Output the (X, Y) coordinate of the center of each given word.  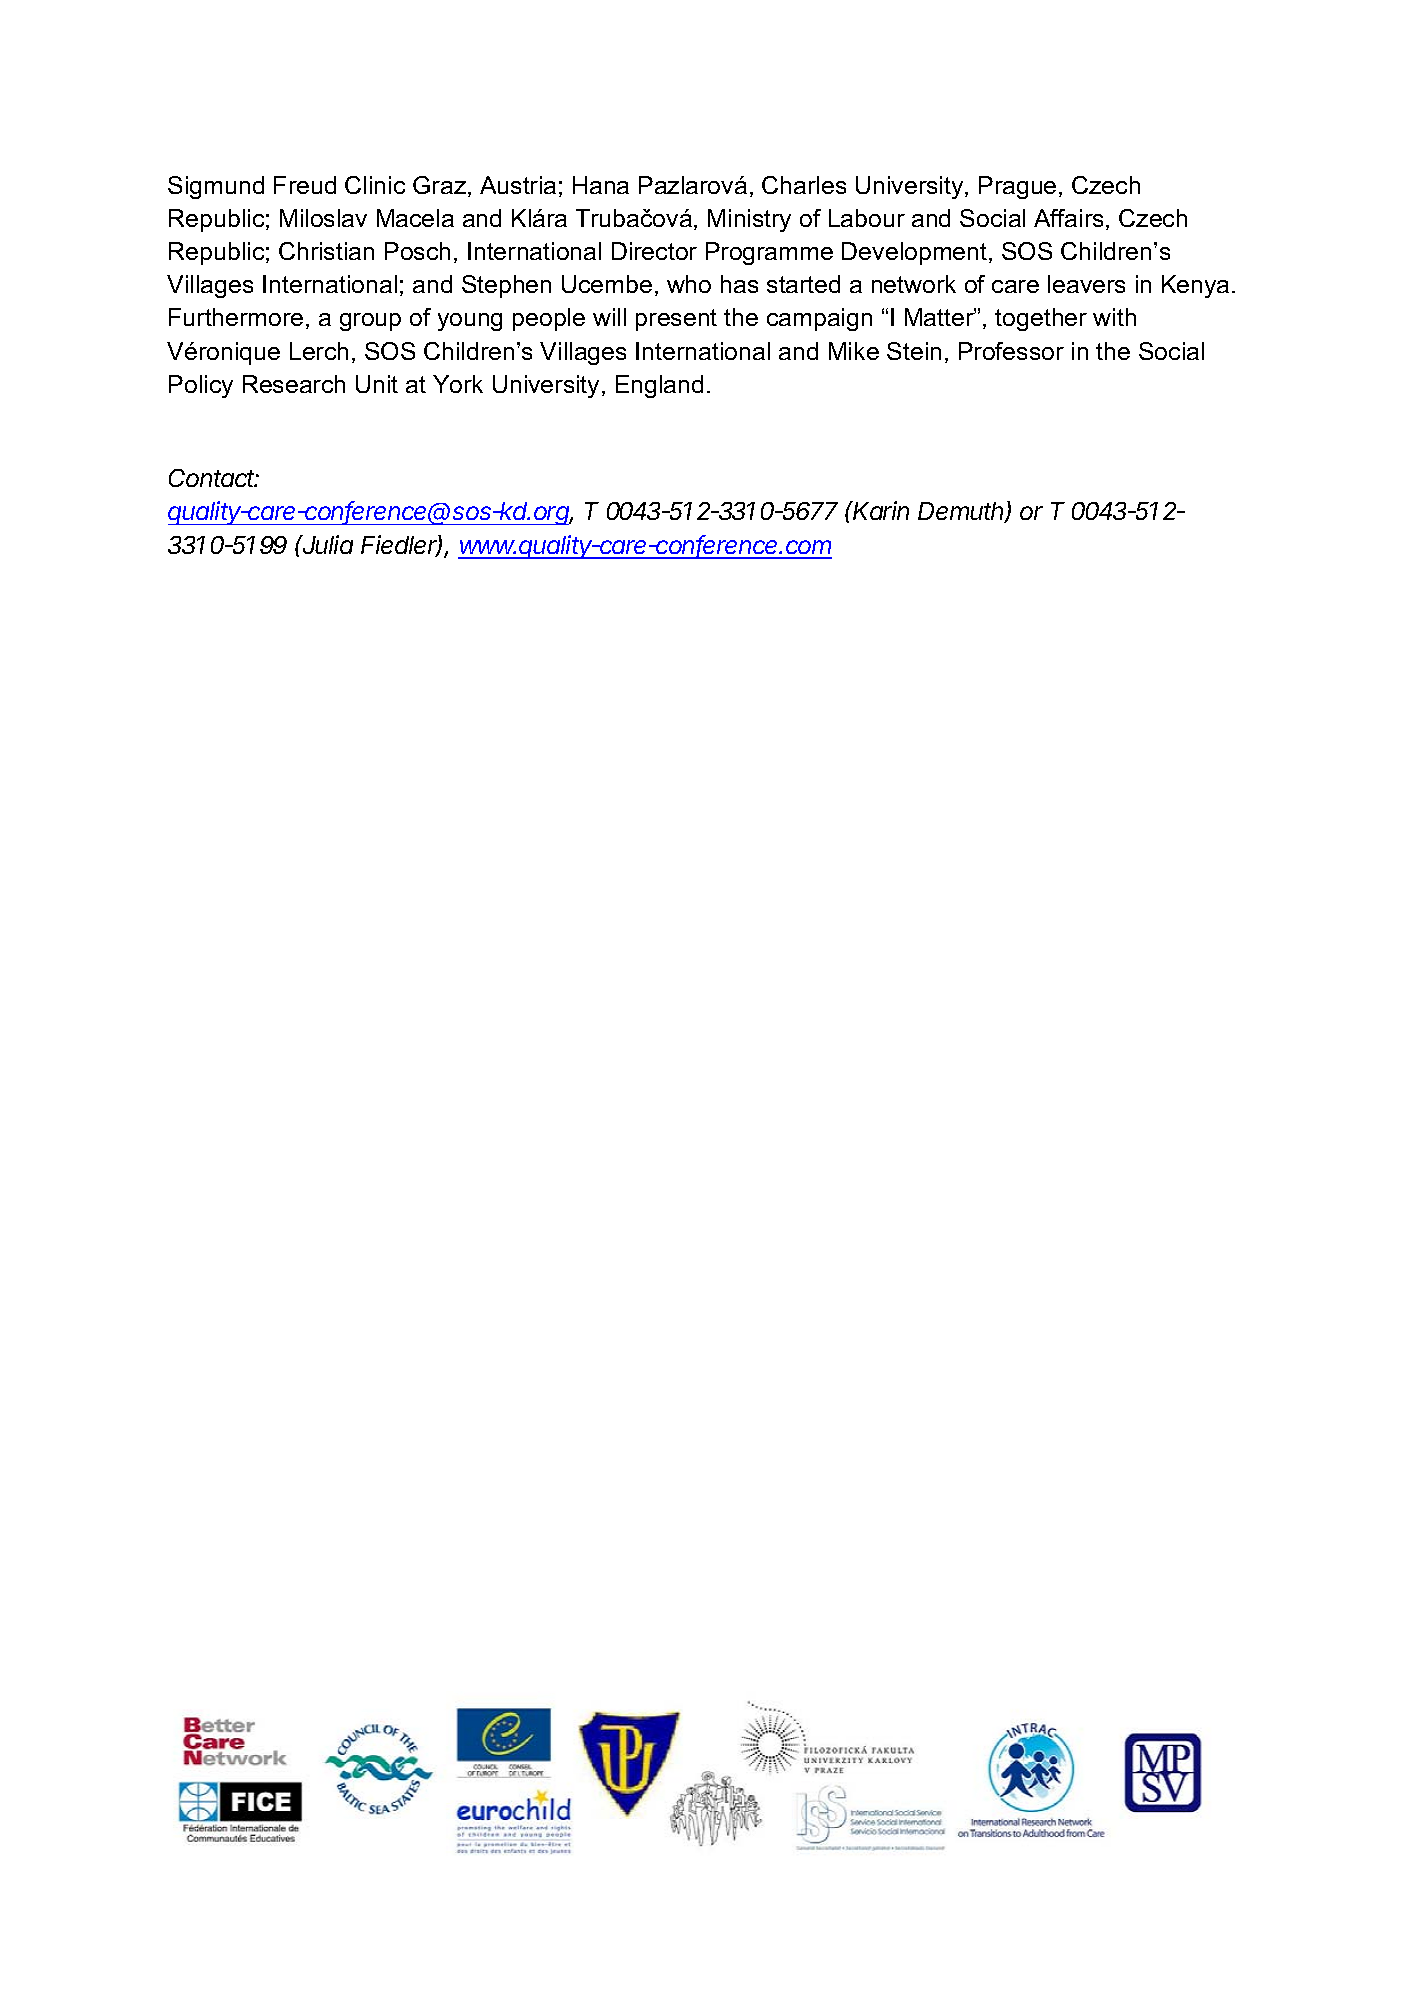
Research (294, 384)
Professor (1011, 351)
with (1114, 317)
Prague (1017, 187)
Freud (305, 185)
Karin (880, 510)
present (676, 320)
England (659, 386)
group (370, 322)
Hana (601, 185)
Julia (327, 544)
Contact (213, 478)
